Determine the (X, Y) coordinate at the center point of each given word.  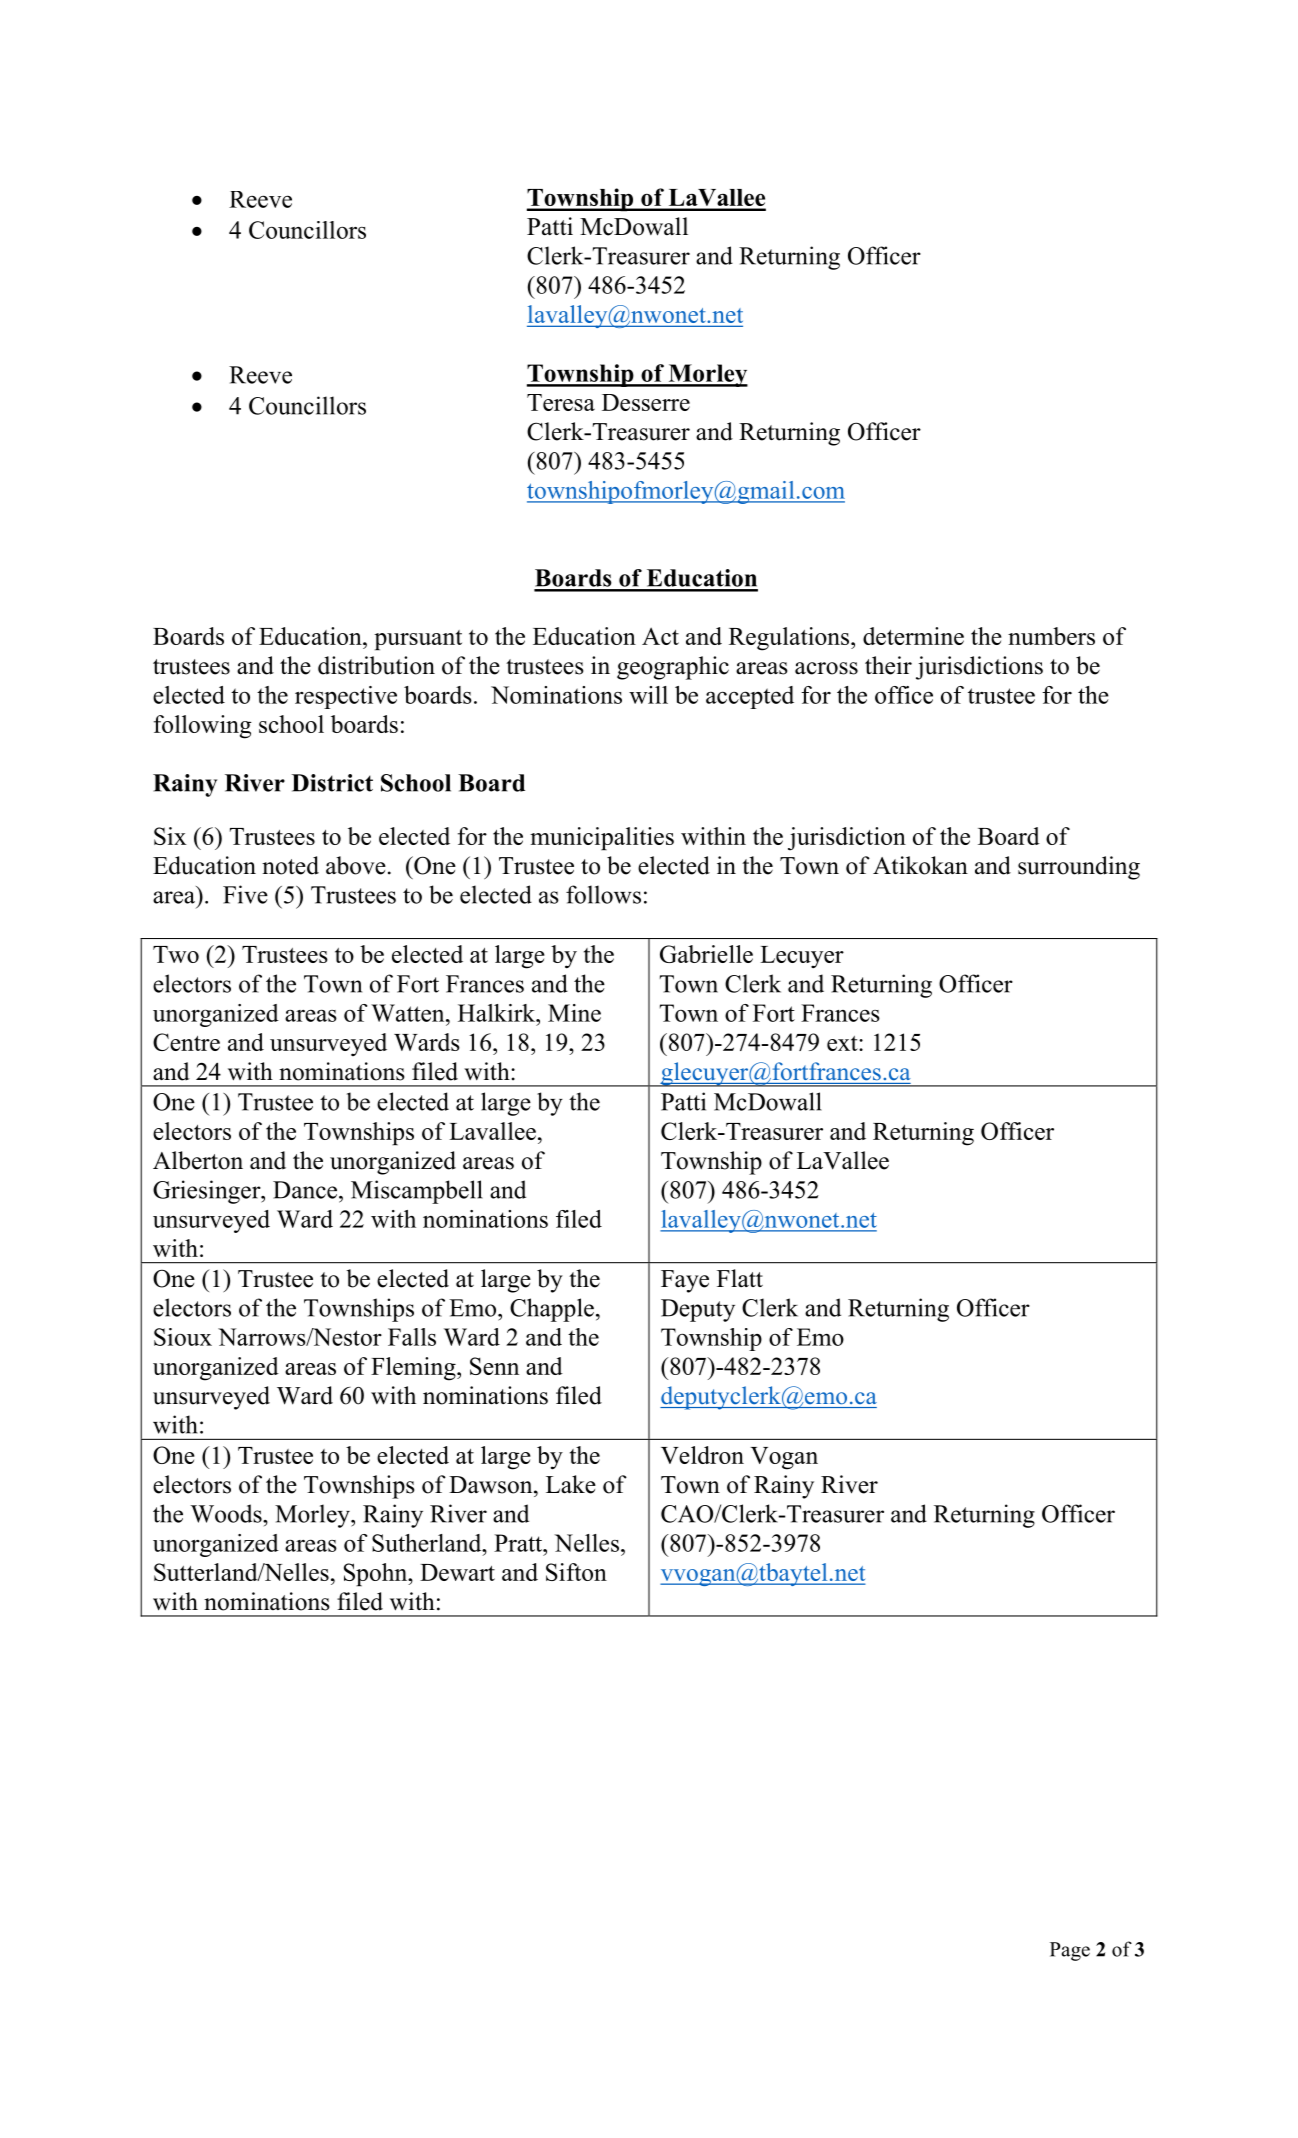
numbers (1051, 636)
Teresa (561, 402)
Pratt (519, 1543)
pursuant (418, 640)
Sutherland (428, 1543)
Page (1070, 1951)
